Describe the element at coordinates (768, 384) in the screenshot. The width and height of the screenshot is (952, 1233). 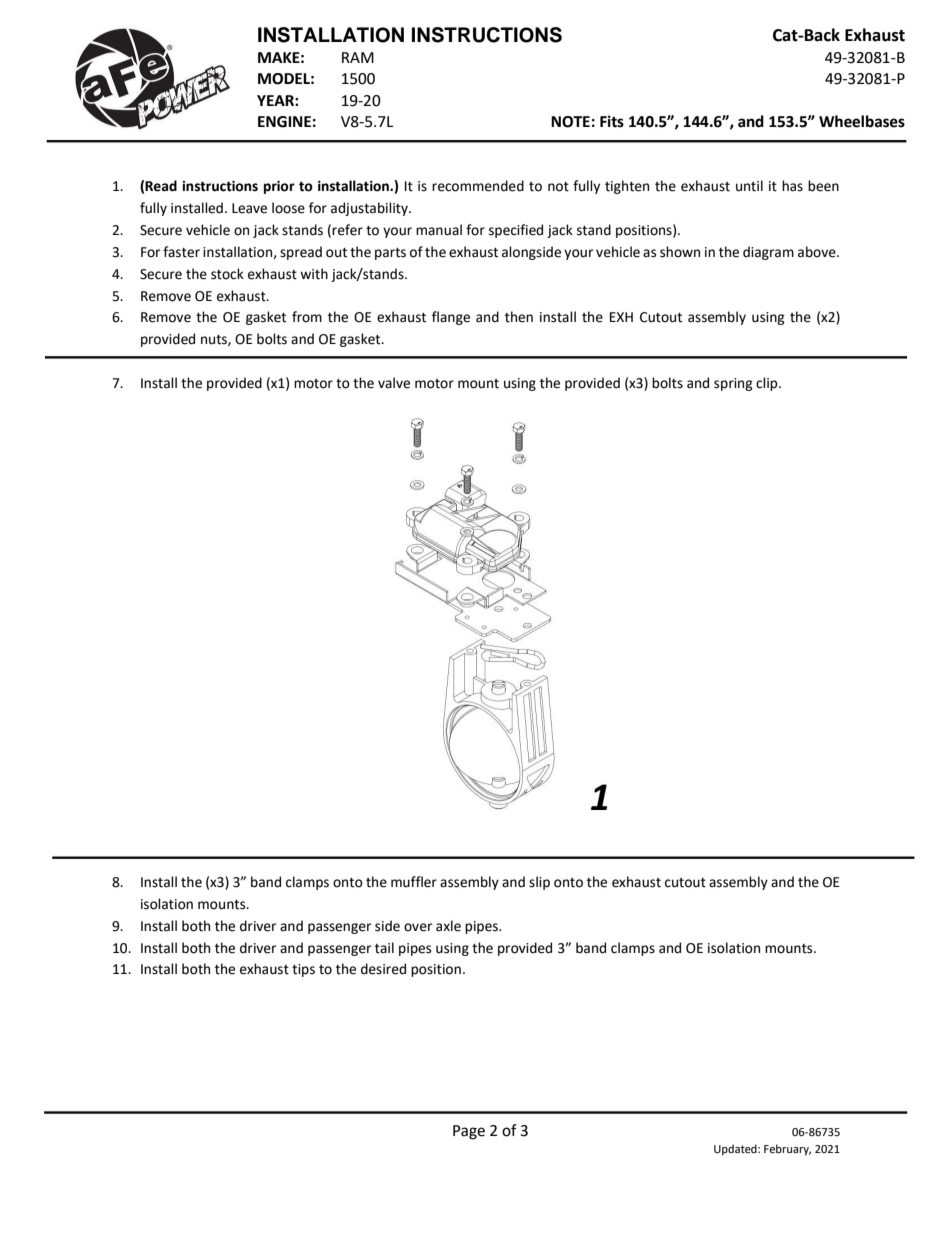
I see `clip` at that location.
